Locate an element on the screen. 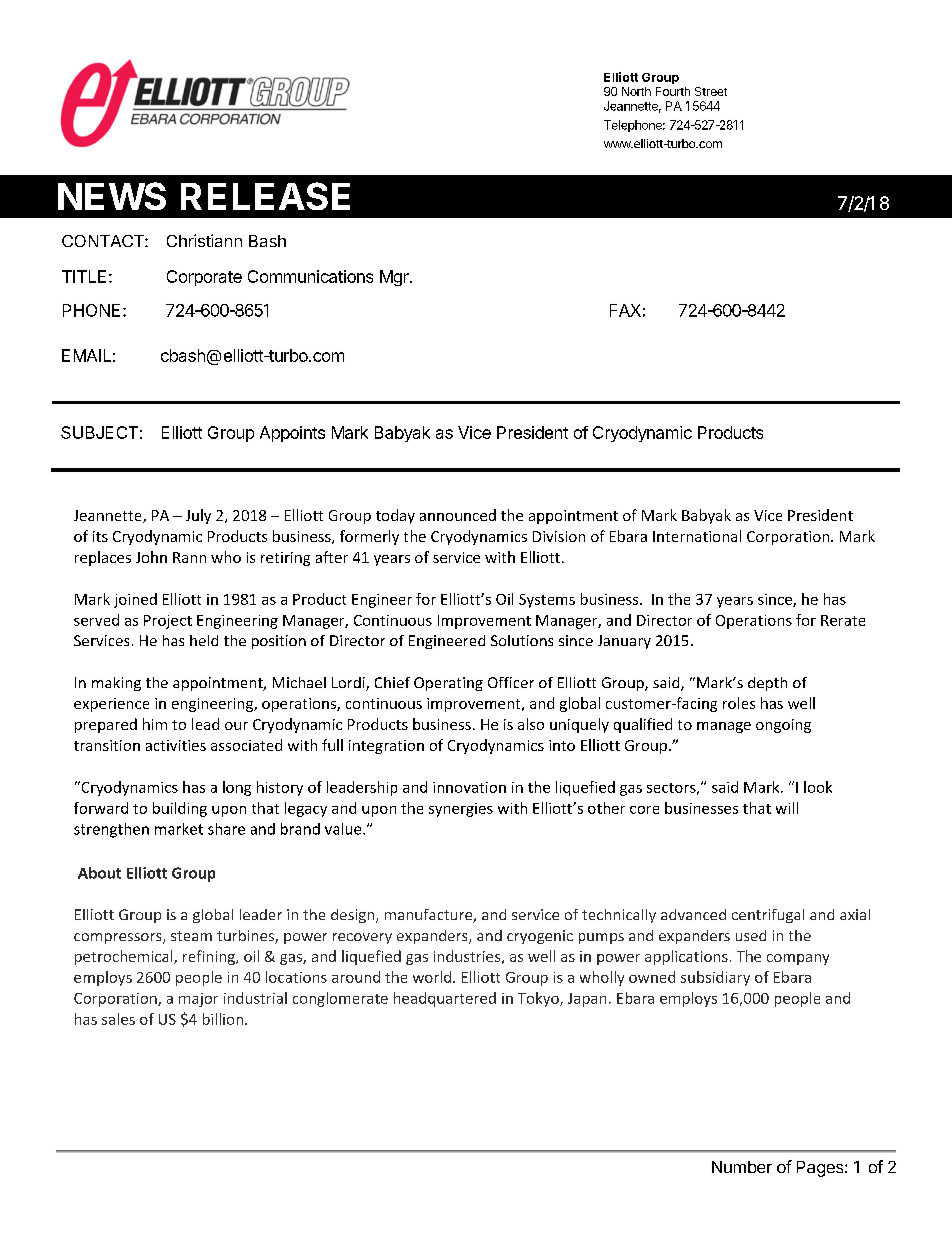 The image size is (952, 1233). Mgr is located at coordinates (395, 278).
